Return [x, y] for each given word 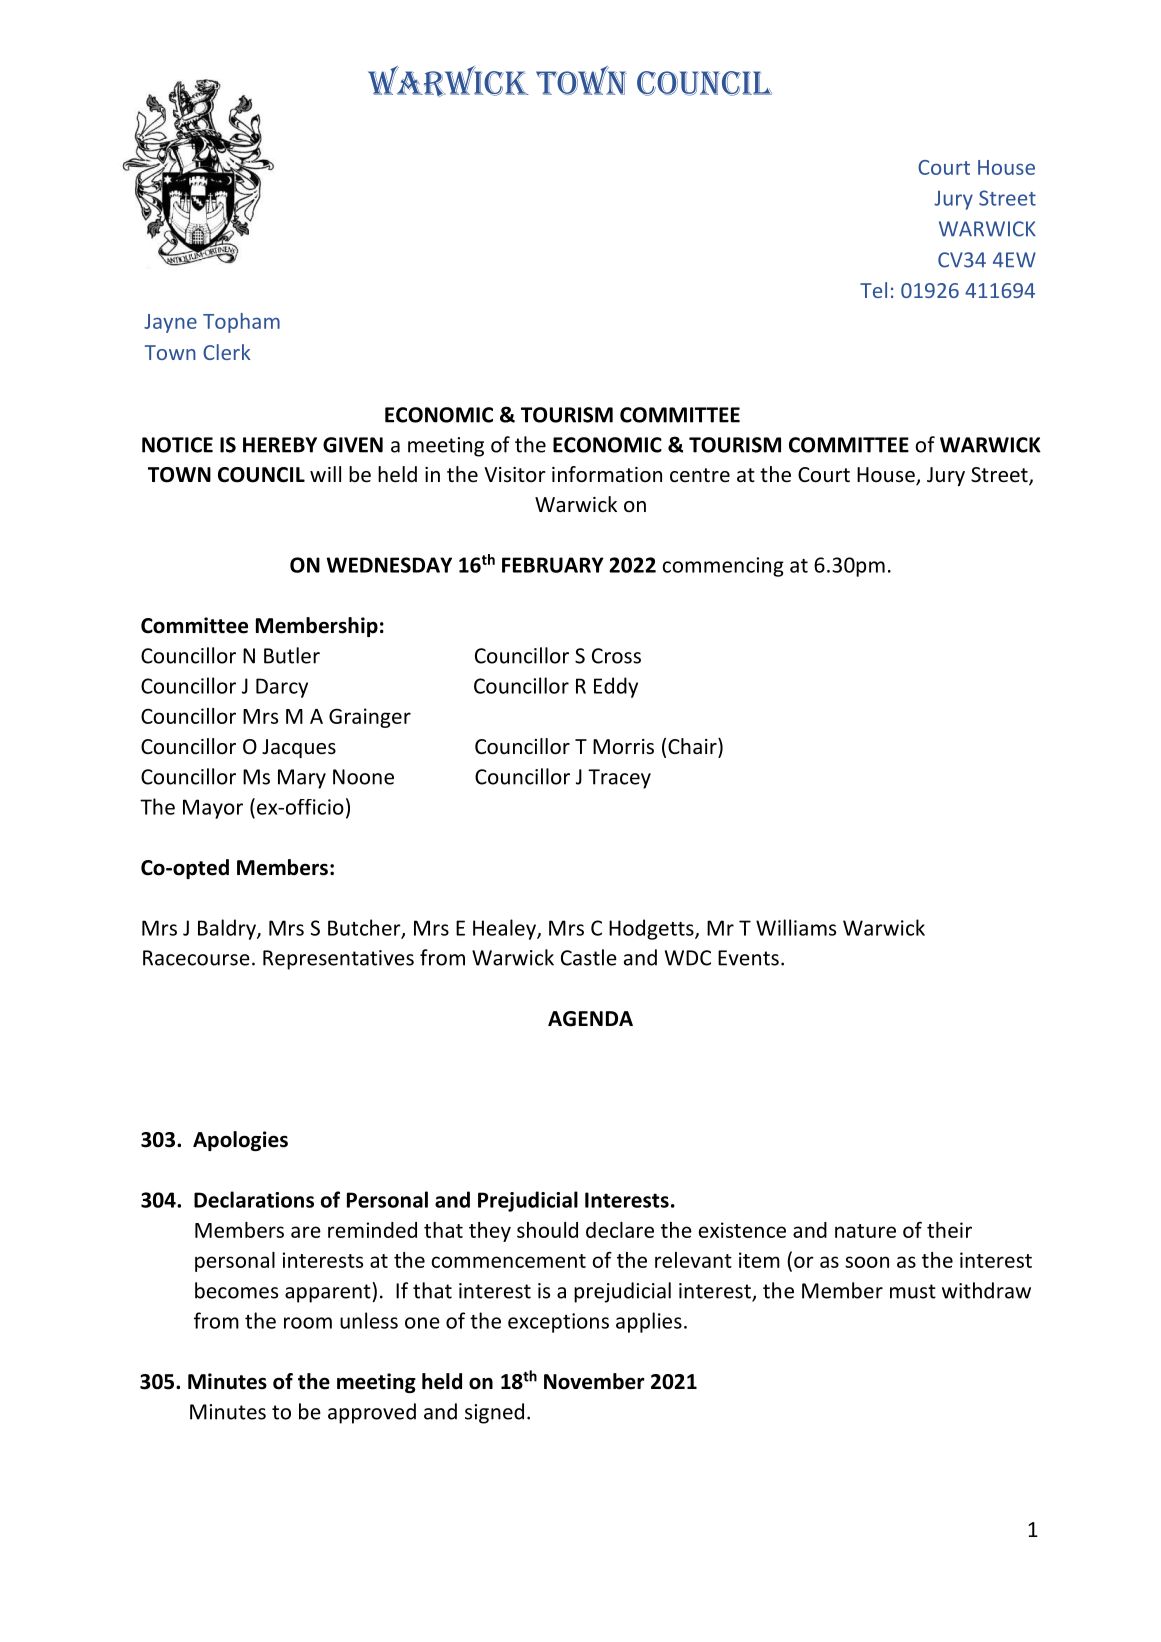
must [913, 1291]
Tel [873, 290]
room [308, 1323]
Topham [241, 323]
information [607, 474]
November [594, 1381]
